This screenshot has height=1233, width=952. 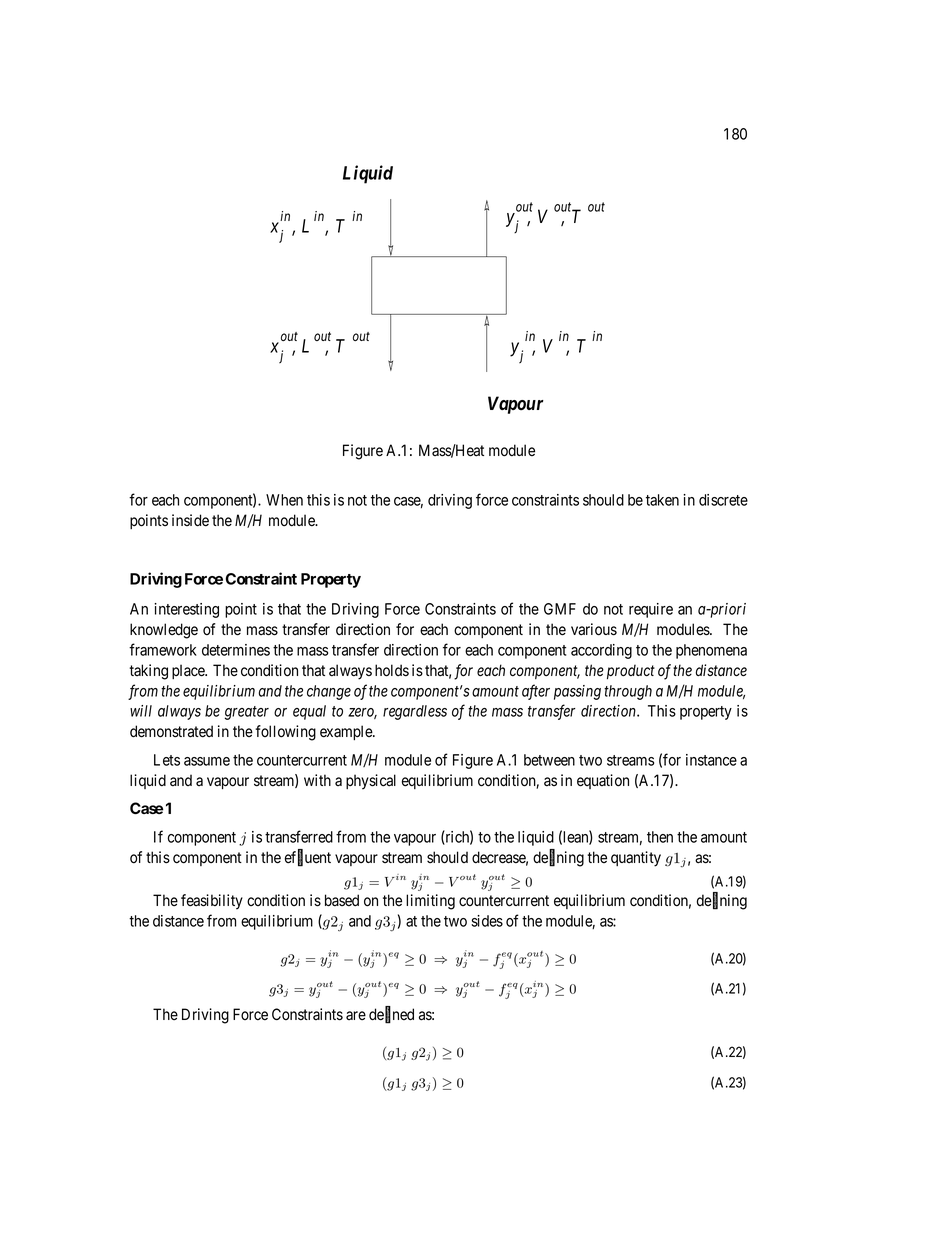 What do you see at coordinates (356, 1015) in the screenshot?
I see `are` at bounding box center [356, 1015].
